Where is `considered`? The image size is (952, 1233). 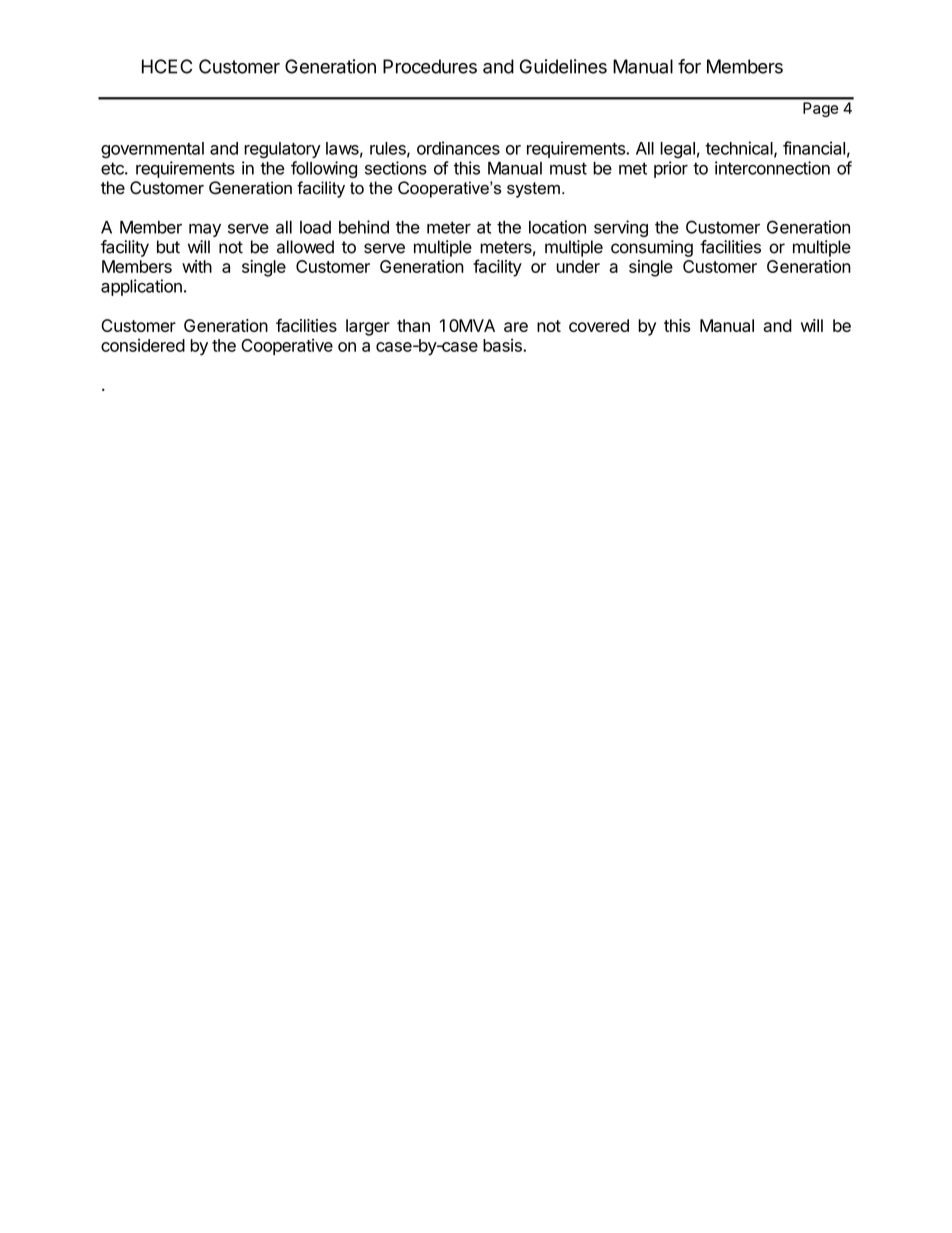
considered is located at coordinates (143, 345).
